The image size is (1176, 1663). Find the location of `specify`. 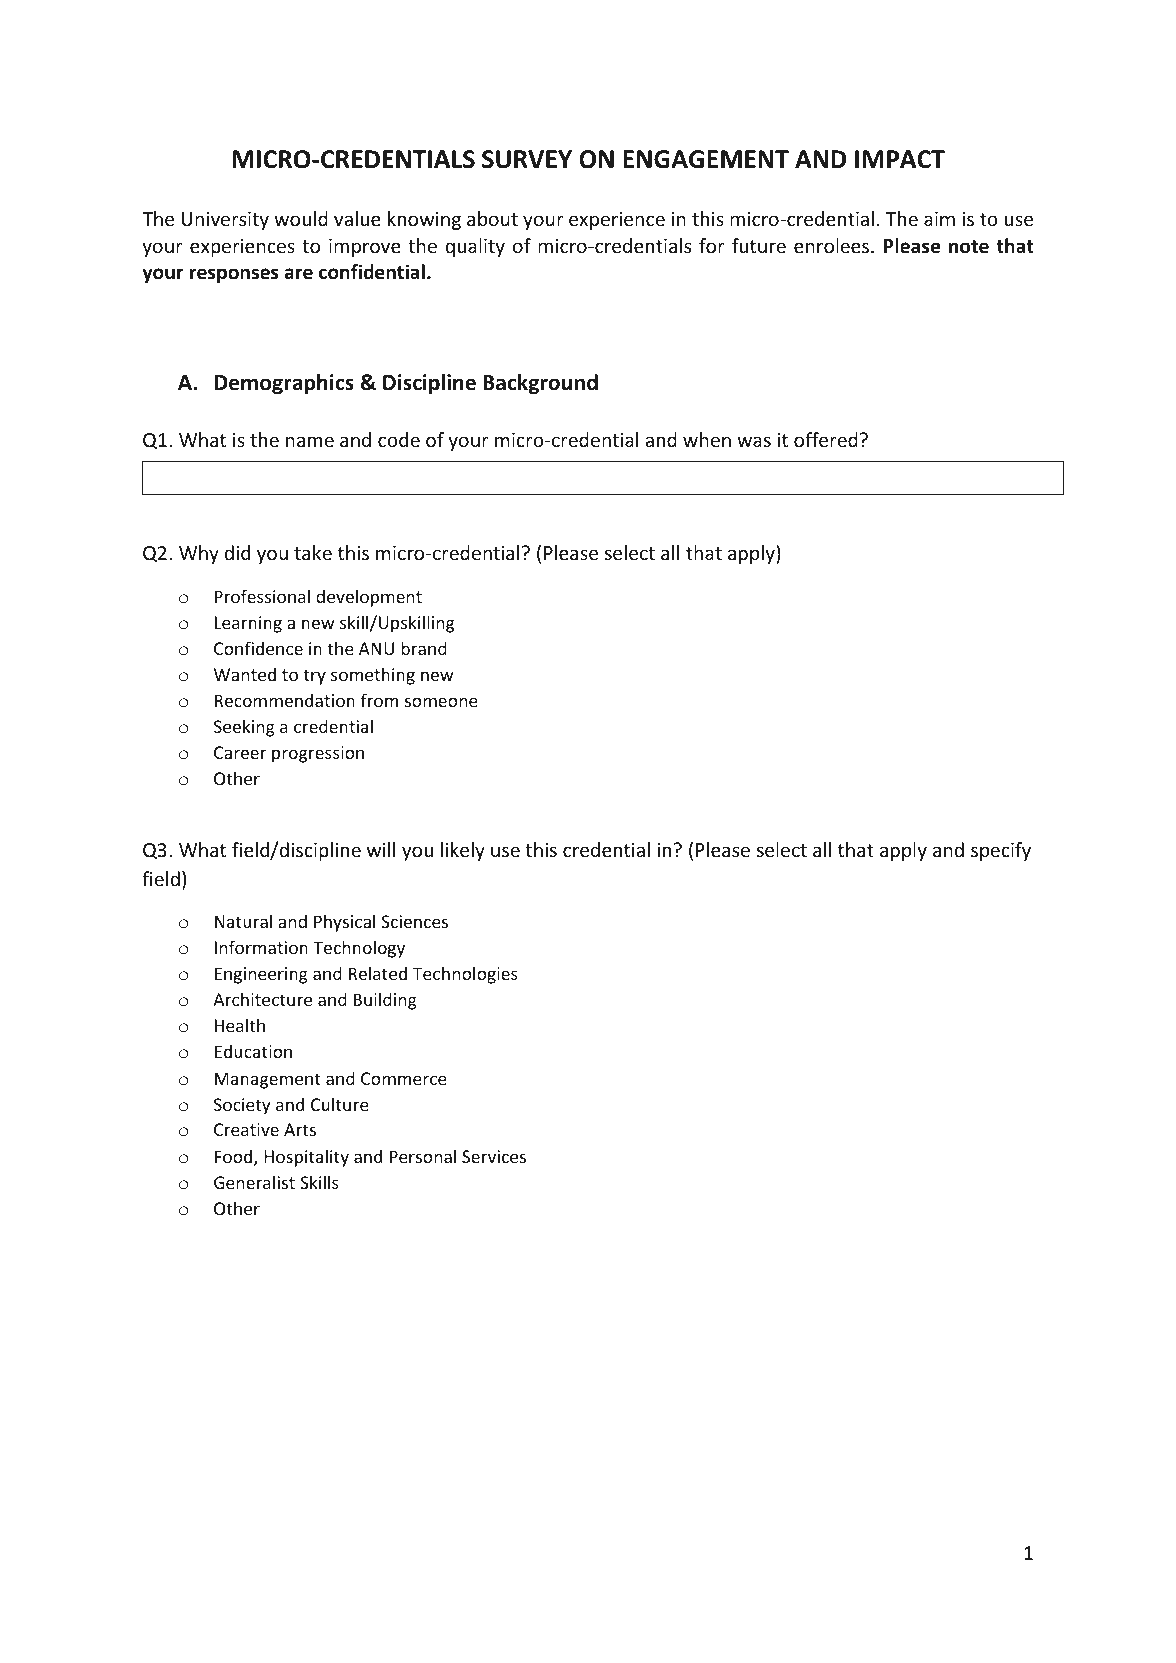

specify is located at coordinates (1001, 851).
